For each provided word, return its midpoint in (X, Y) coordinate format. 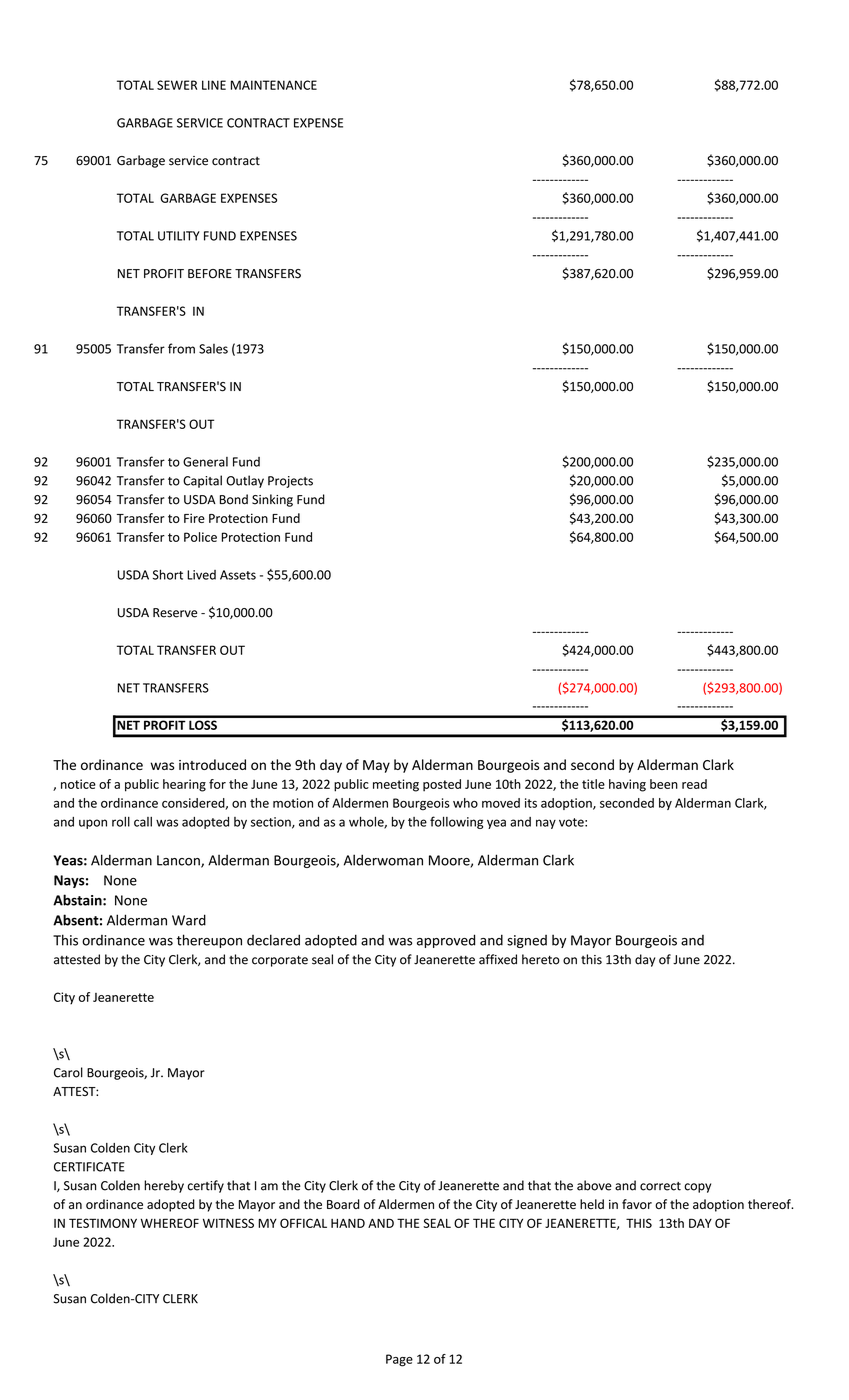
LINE (214, 85)
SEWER (177, 85)
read (694, 784)
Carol (68, 1072)
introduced (212, 764)
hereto (541, 959)
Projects (290, 482)
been (664, 784)
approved (446, 941)
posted (442, 785)
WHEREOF (170, 1223)
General (205, 462)
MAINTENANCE (274, 85)
